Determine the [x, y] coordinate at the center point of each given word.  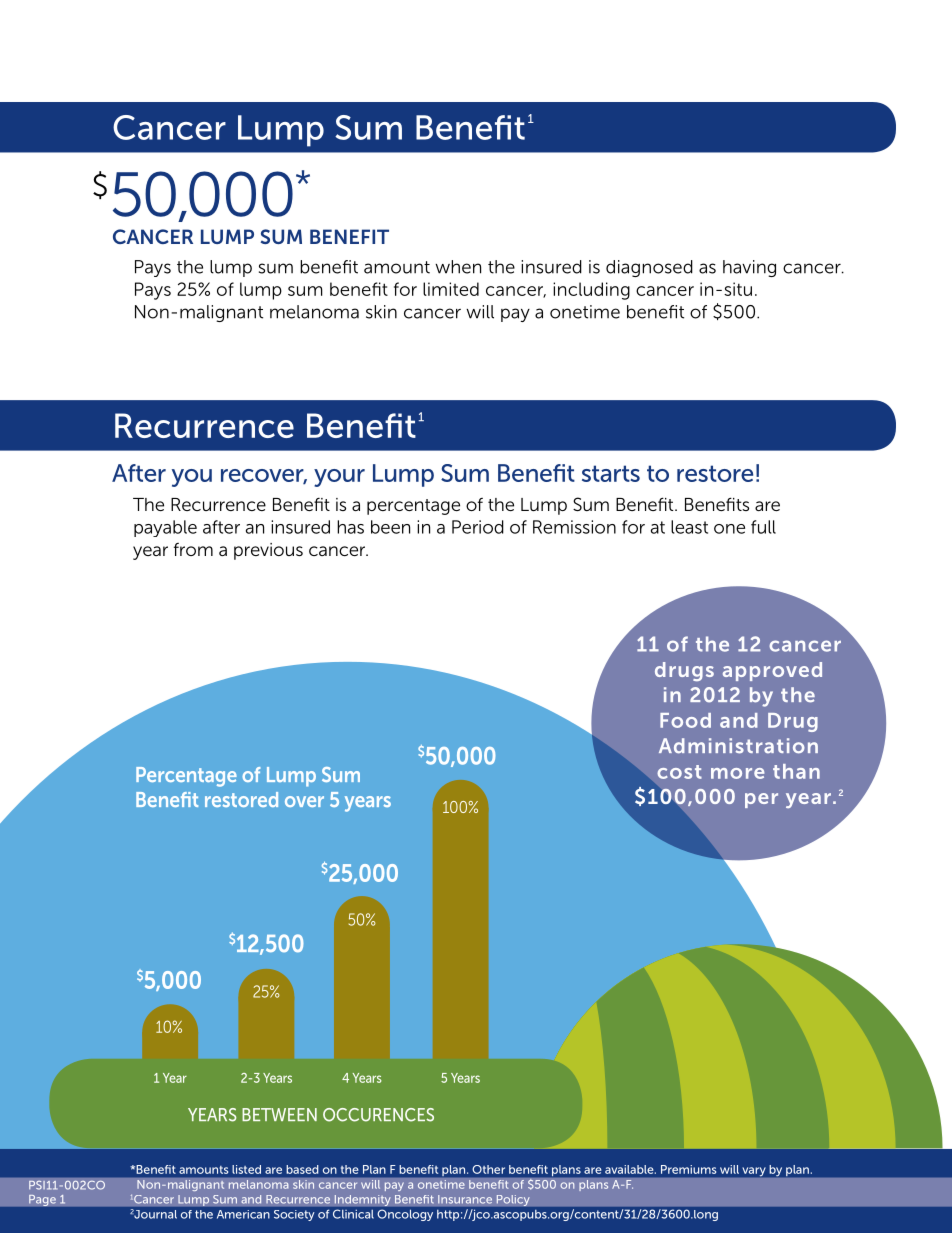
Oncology [405, 1215]
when [458, 267]
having [749, 268]
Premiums [688, 1169]
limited [451, 289]
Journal [154, 1214]
